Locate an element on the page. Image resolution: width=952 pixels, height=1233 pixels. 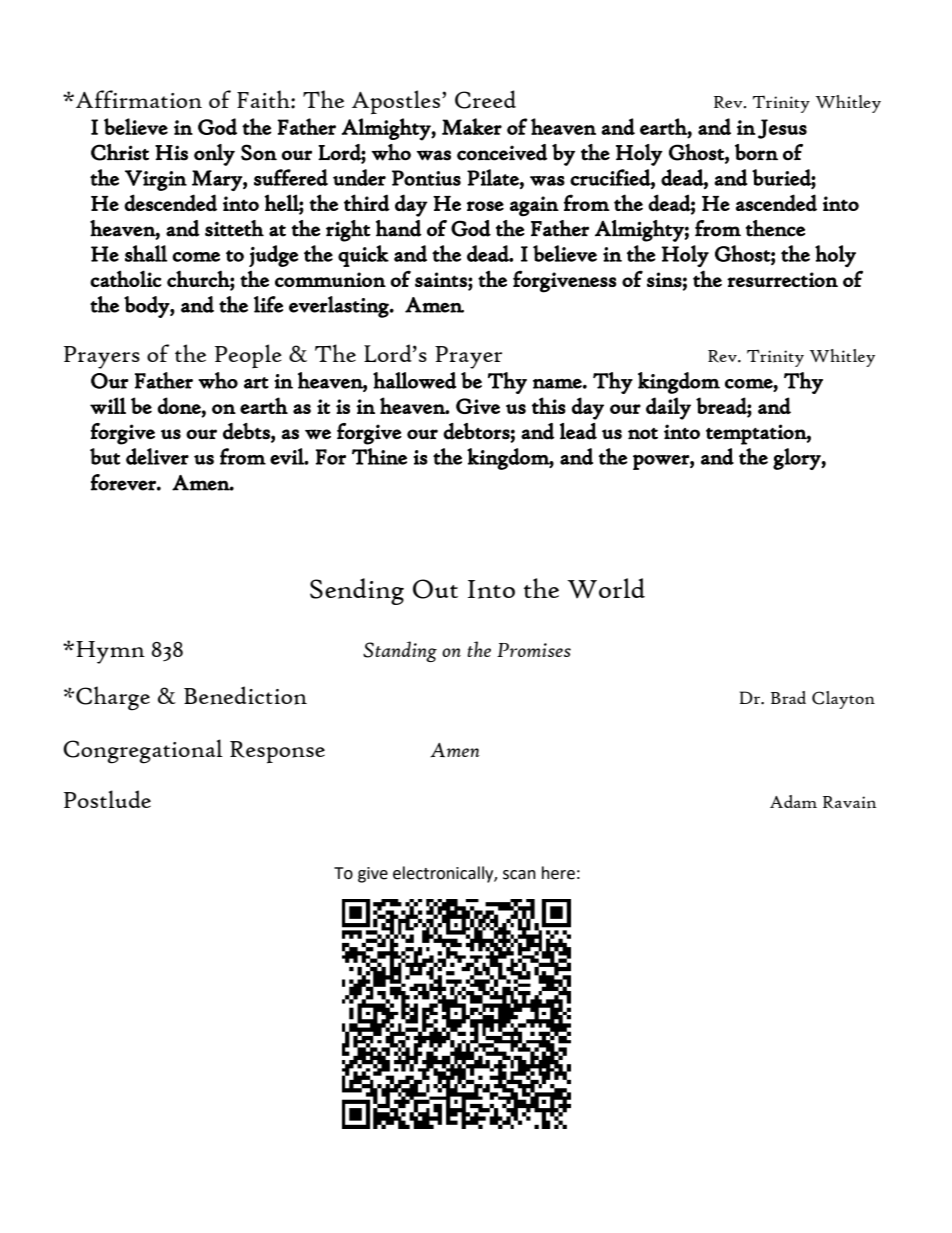
Jesus is located at coordinates (782, 129).
